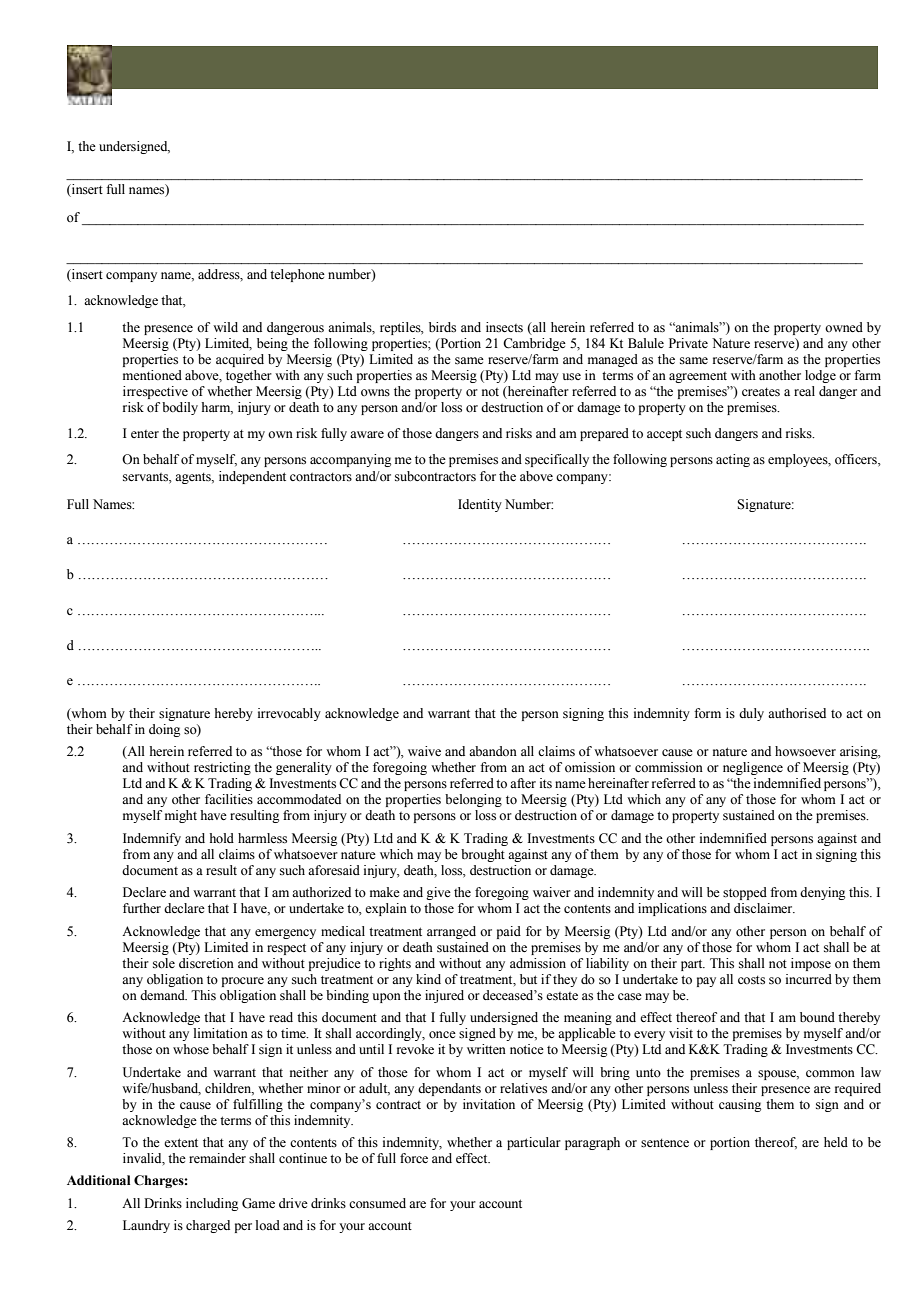  Describe the element at coordinates (844, 327) in the document. I see `owned` at that location.
